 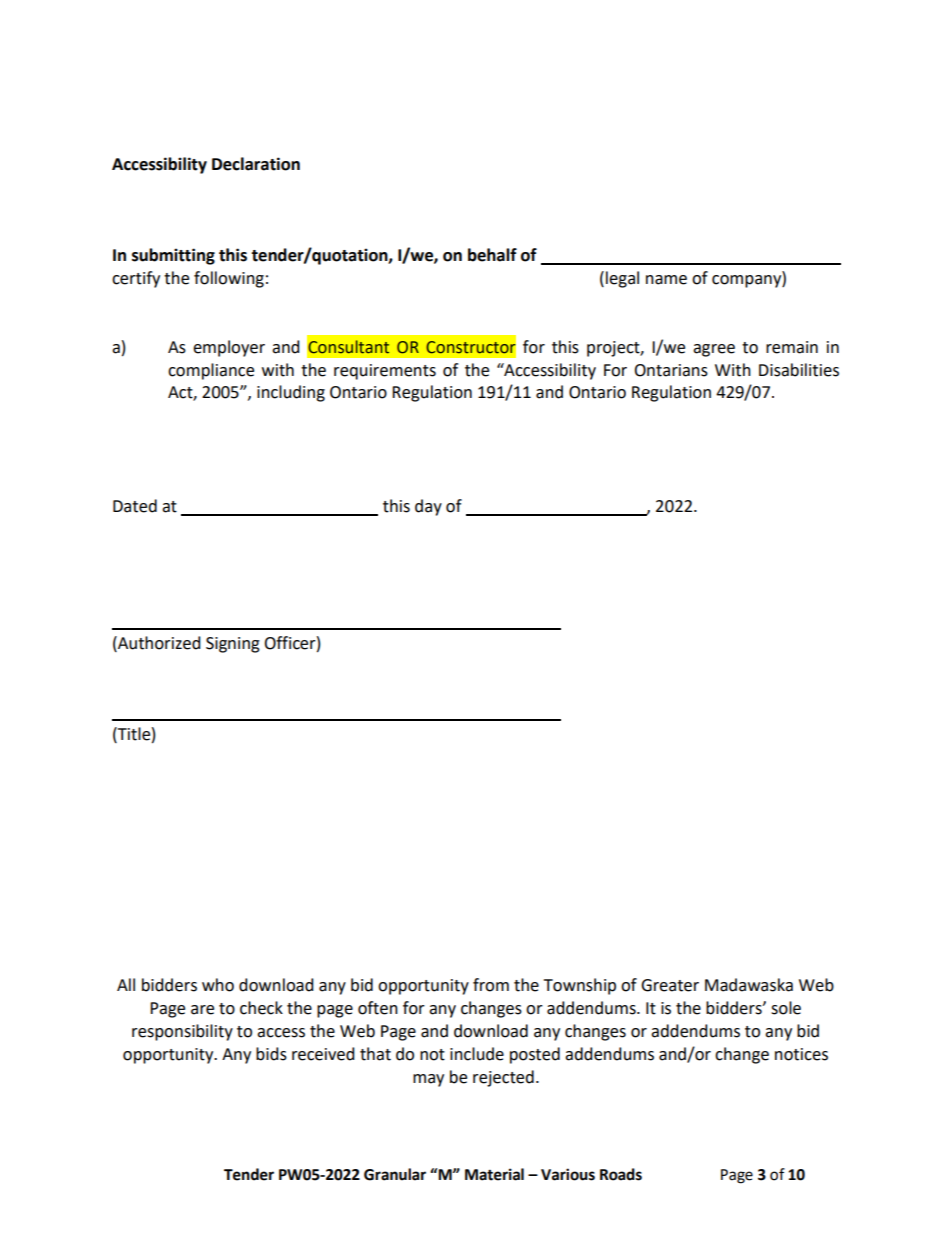 I want to click on Dated, so click(x=135, y=506).
